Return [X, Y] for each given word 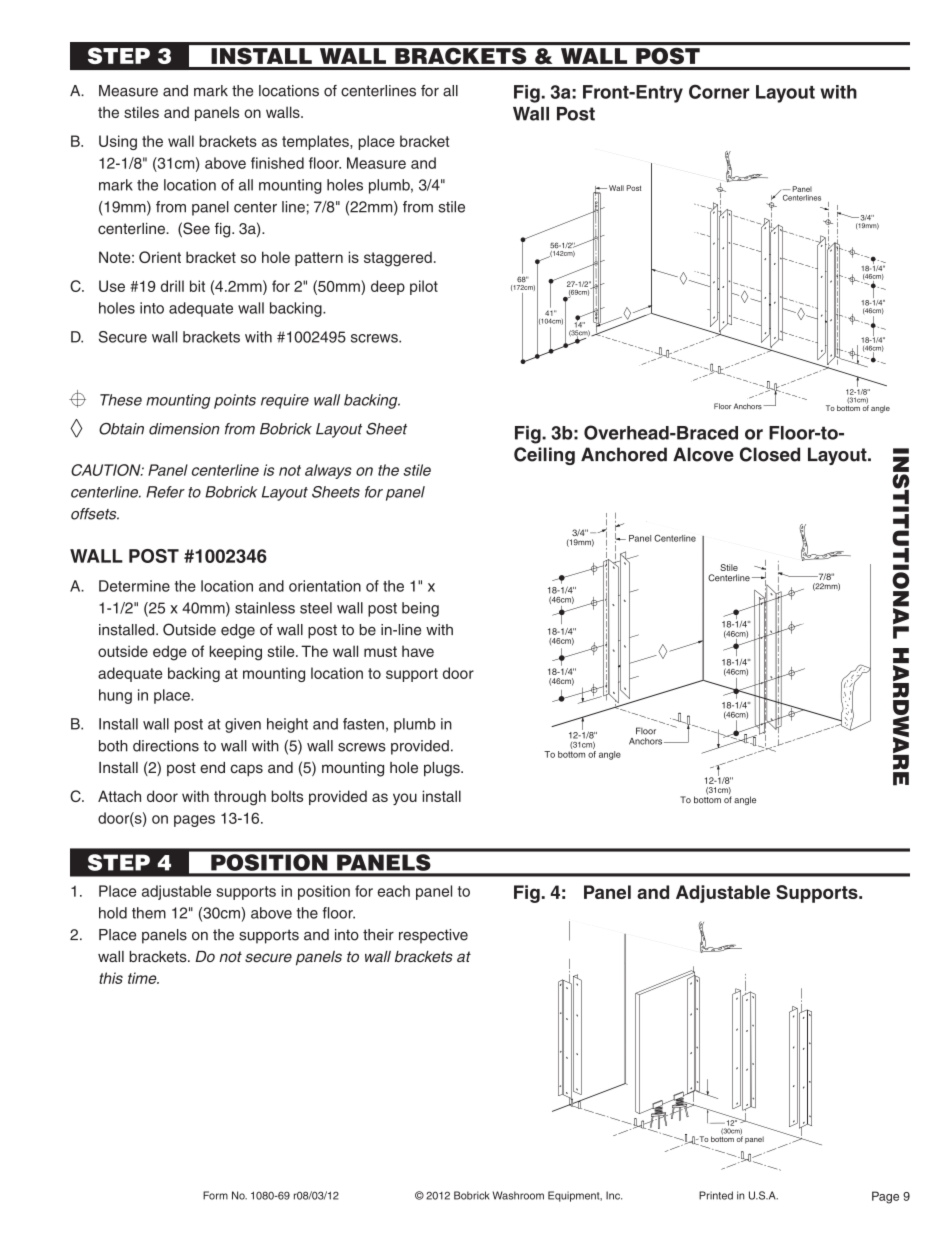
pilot [424, 287]
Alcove [703, 454]
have [418, 651]
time [143, 978]
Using [118, 142]
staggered [398, 259]
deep [388, 287]
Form [215, 1195]
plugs [443, 769]
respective [433, 936]
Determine [134, 586]
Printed [716, 1195]
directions [166, 746]
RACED [713, 433]
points [235, 401]
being [420, 609]
